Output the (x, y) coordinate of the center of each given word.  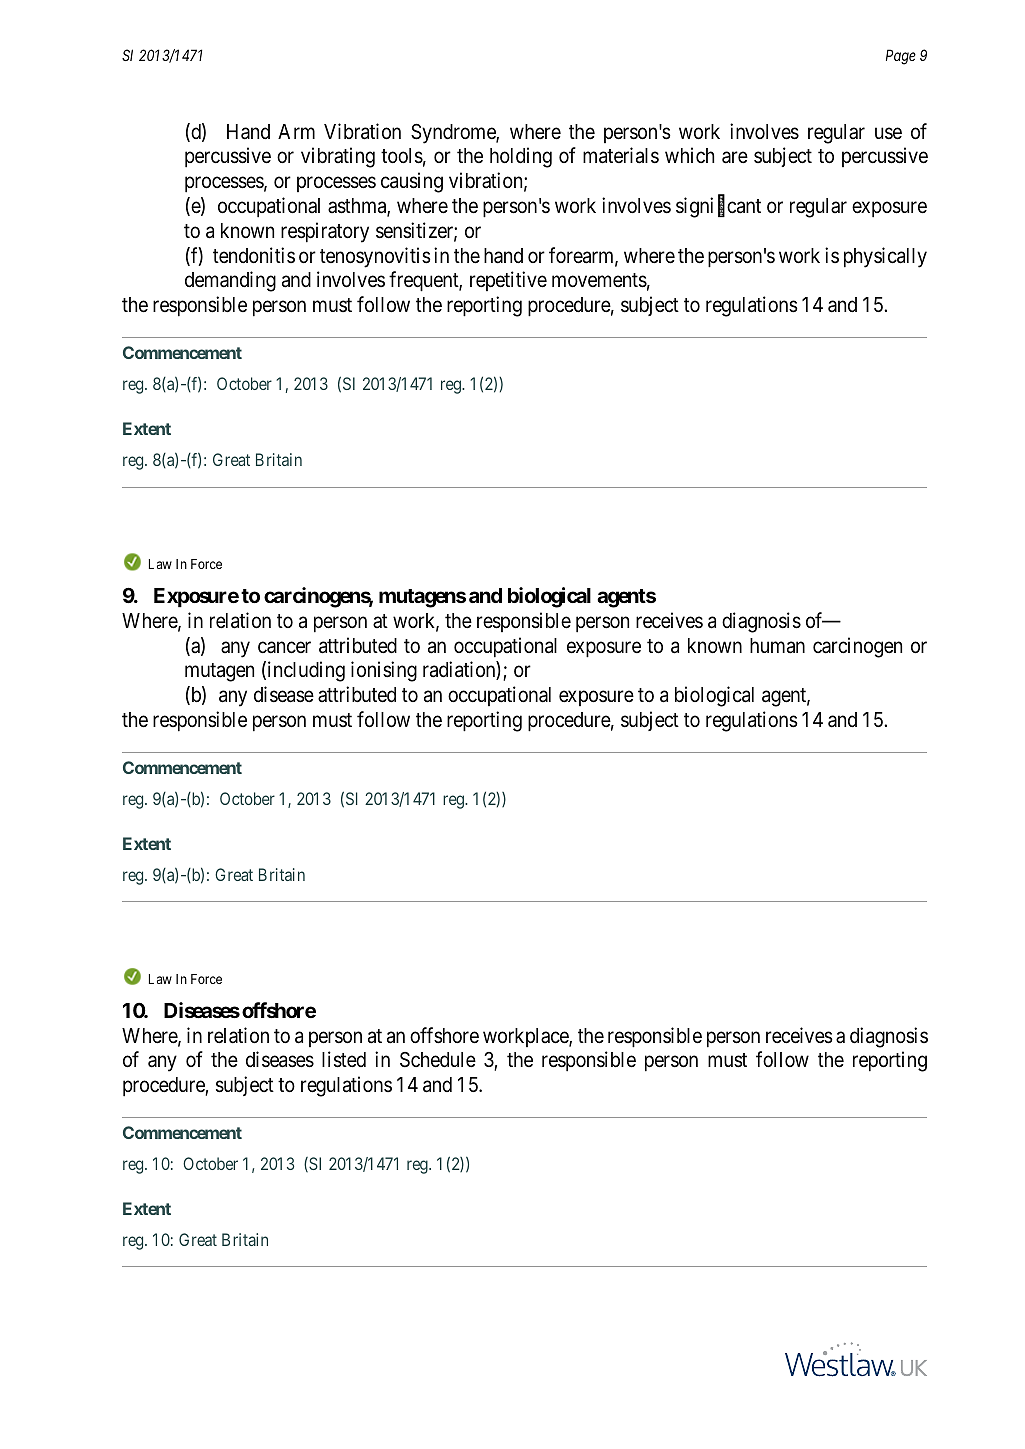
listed (344, 1059)
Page (901, 57)
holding (521, 157)
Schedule (438, 1060)
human (777, 646)
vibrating (338, 157)
